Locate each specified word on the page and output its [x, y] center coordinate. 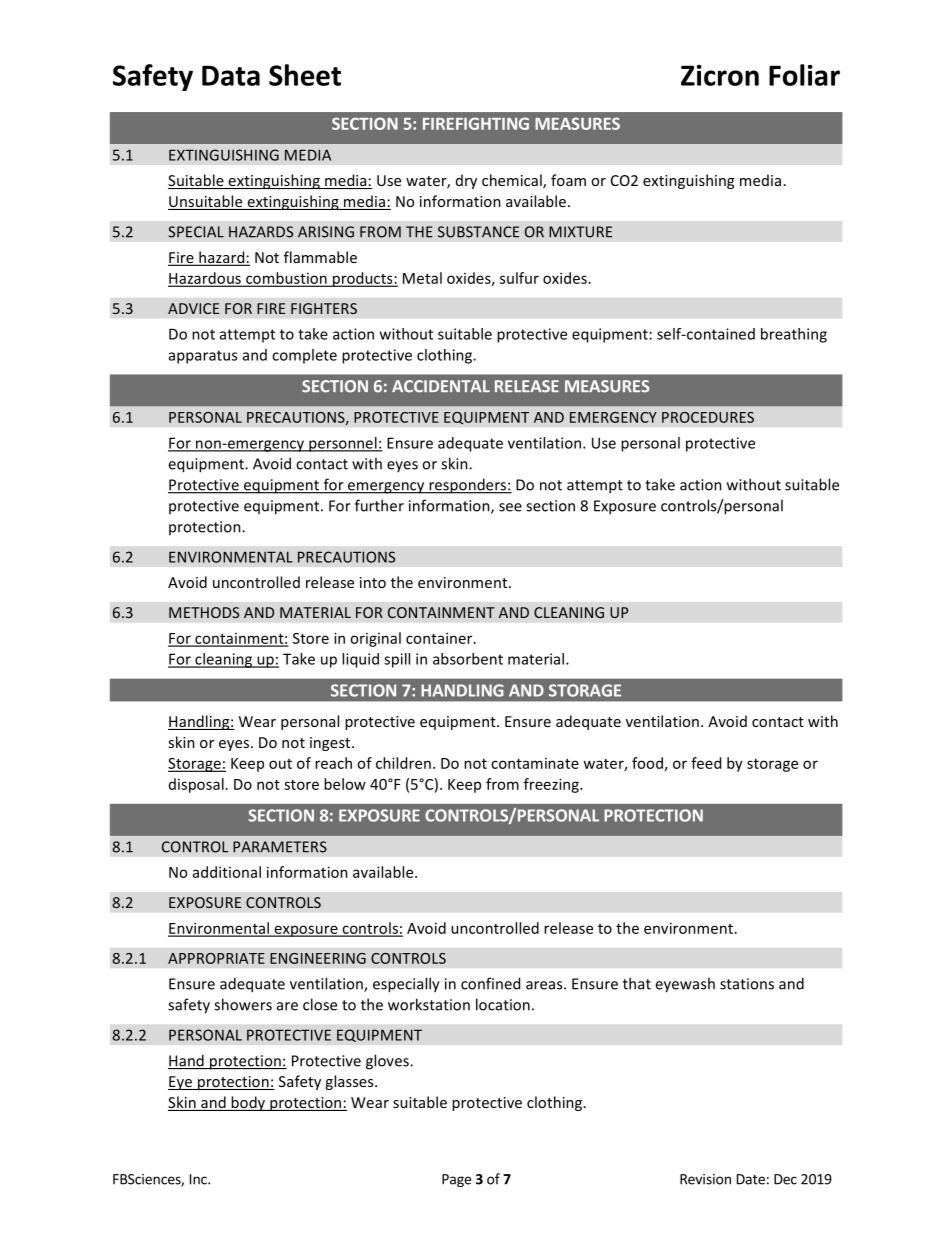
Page [456, 1180]
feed [706, 763]
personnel [343, 444]
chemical [513, 181]
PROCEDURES [708, 417]
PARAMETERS [280, 847]
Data [231, 75]
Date [751, 1179]
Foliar [804, 75]
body [248, 1103]
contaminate [535, 763]
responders [467, 486]
